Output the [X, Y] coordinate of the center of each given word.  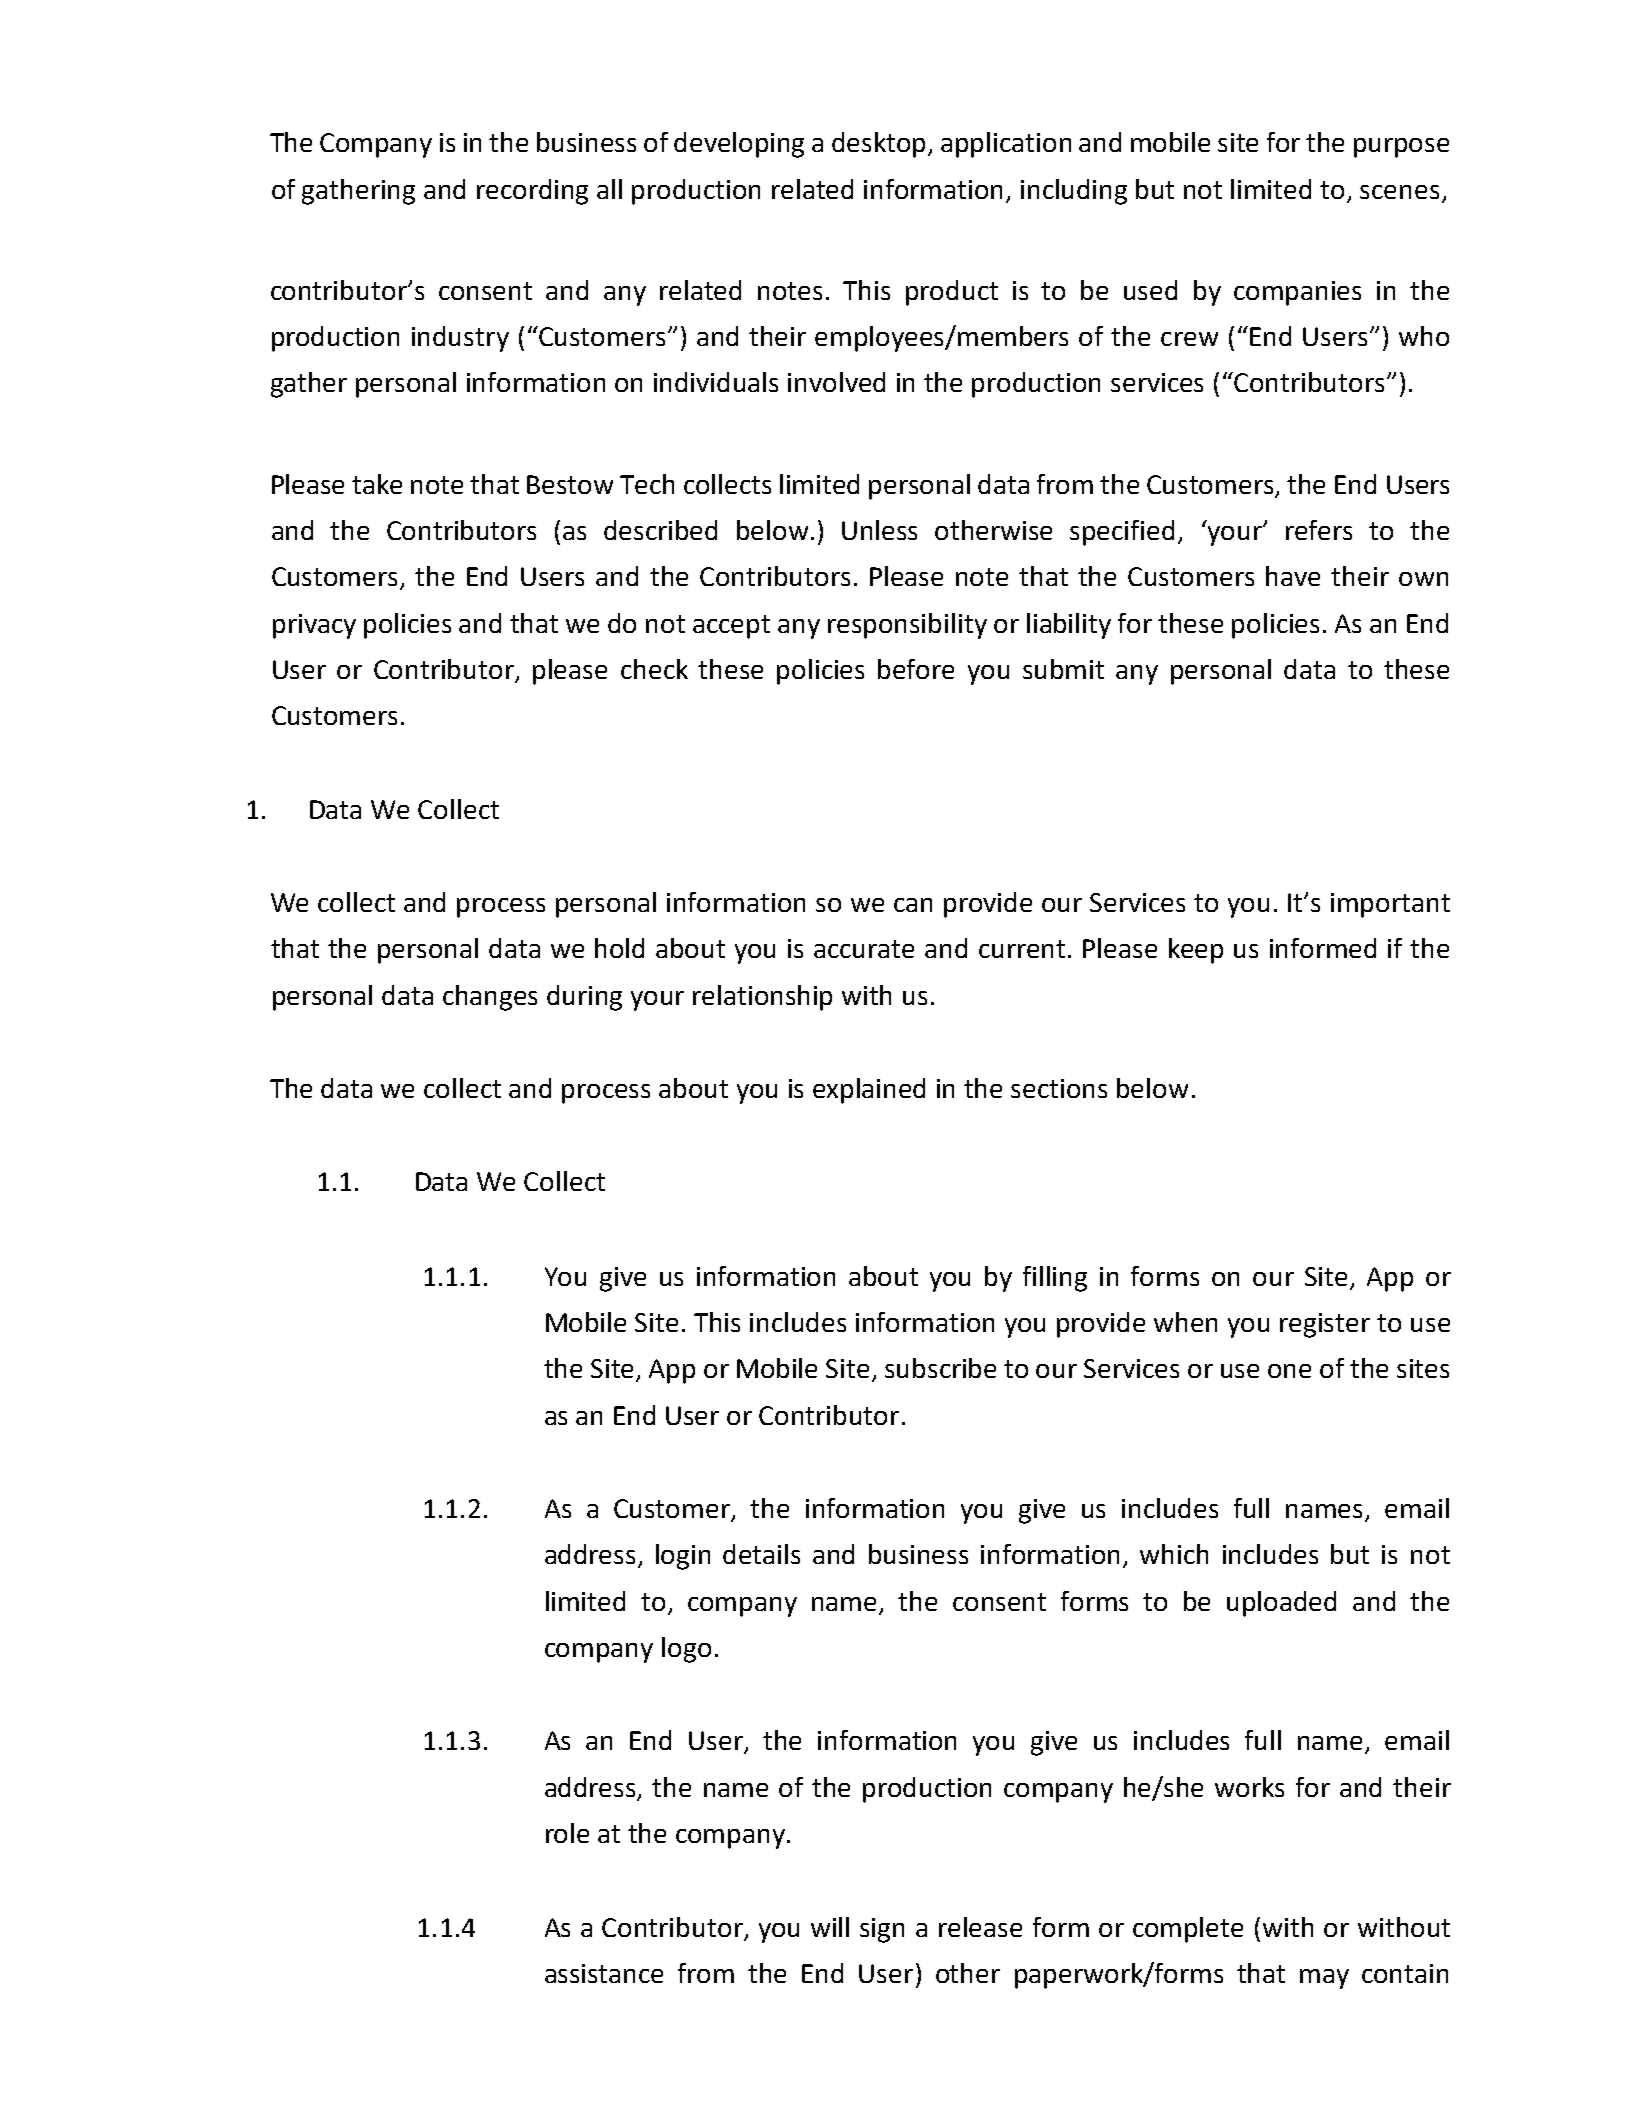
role [567, 1833]
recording [532, 192]
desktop [880, 145]
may [1324, 1979]
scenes [1399, 192]
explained [869, 1091]
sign [882, 1930]
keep [1196, 951]
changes [490, 998]
